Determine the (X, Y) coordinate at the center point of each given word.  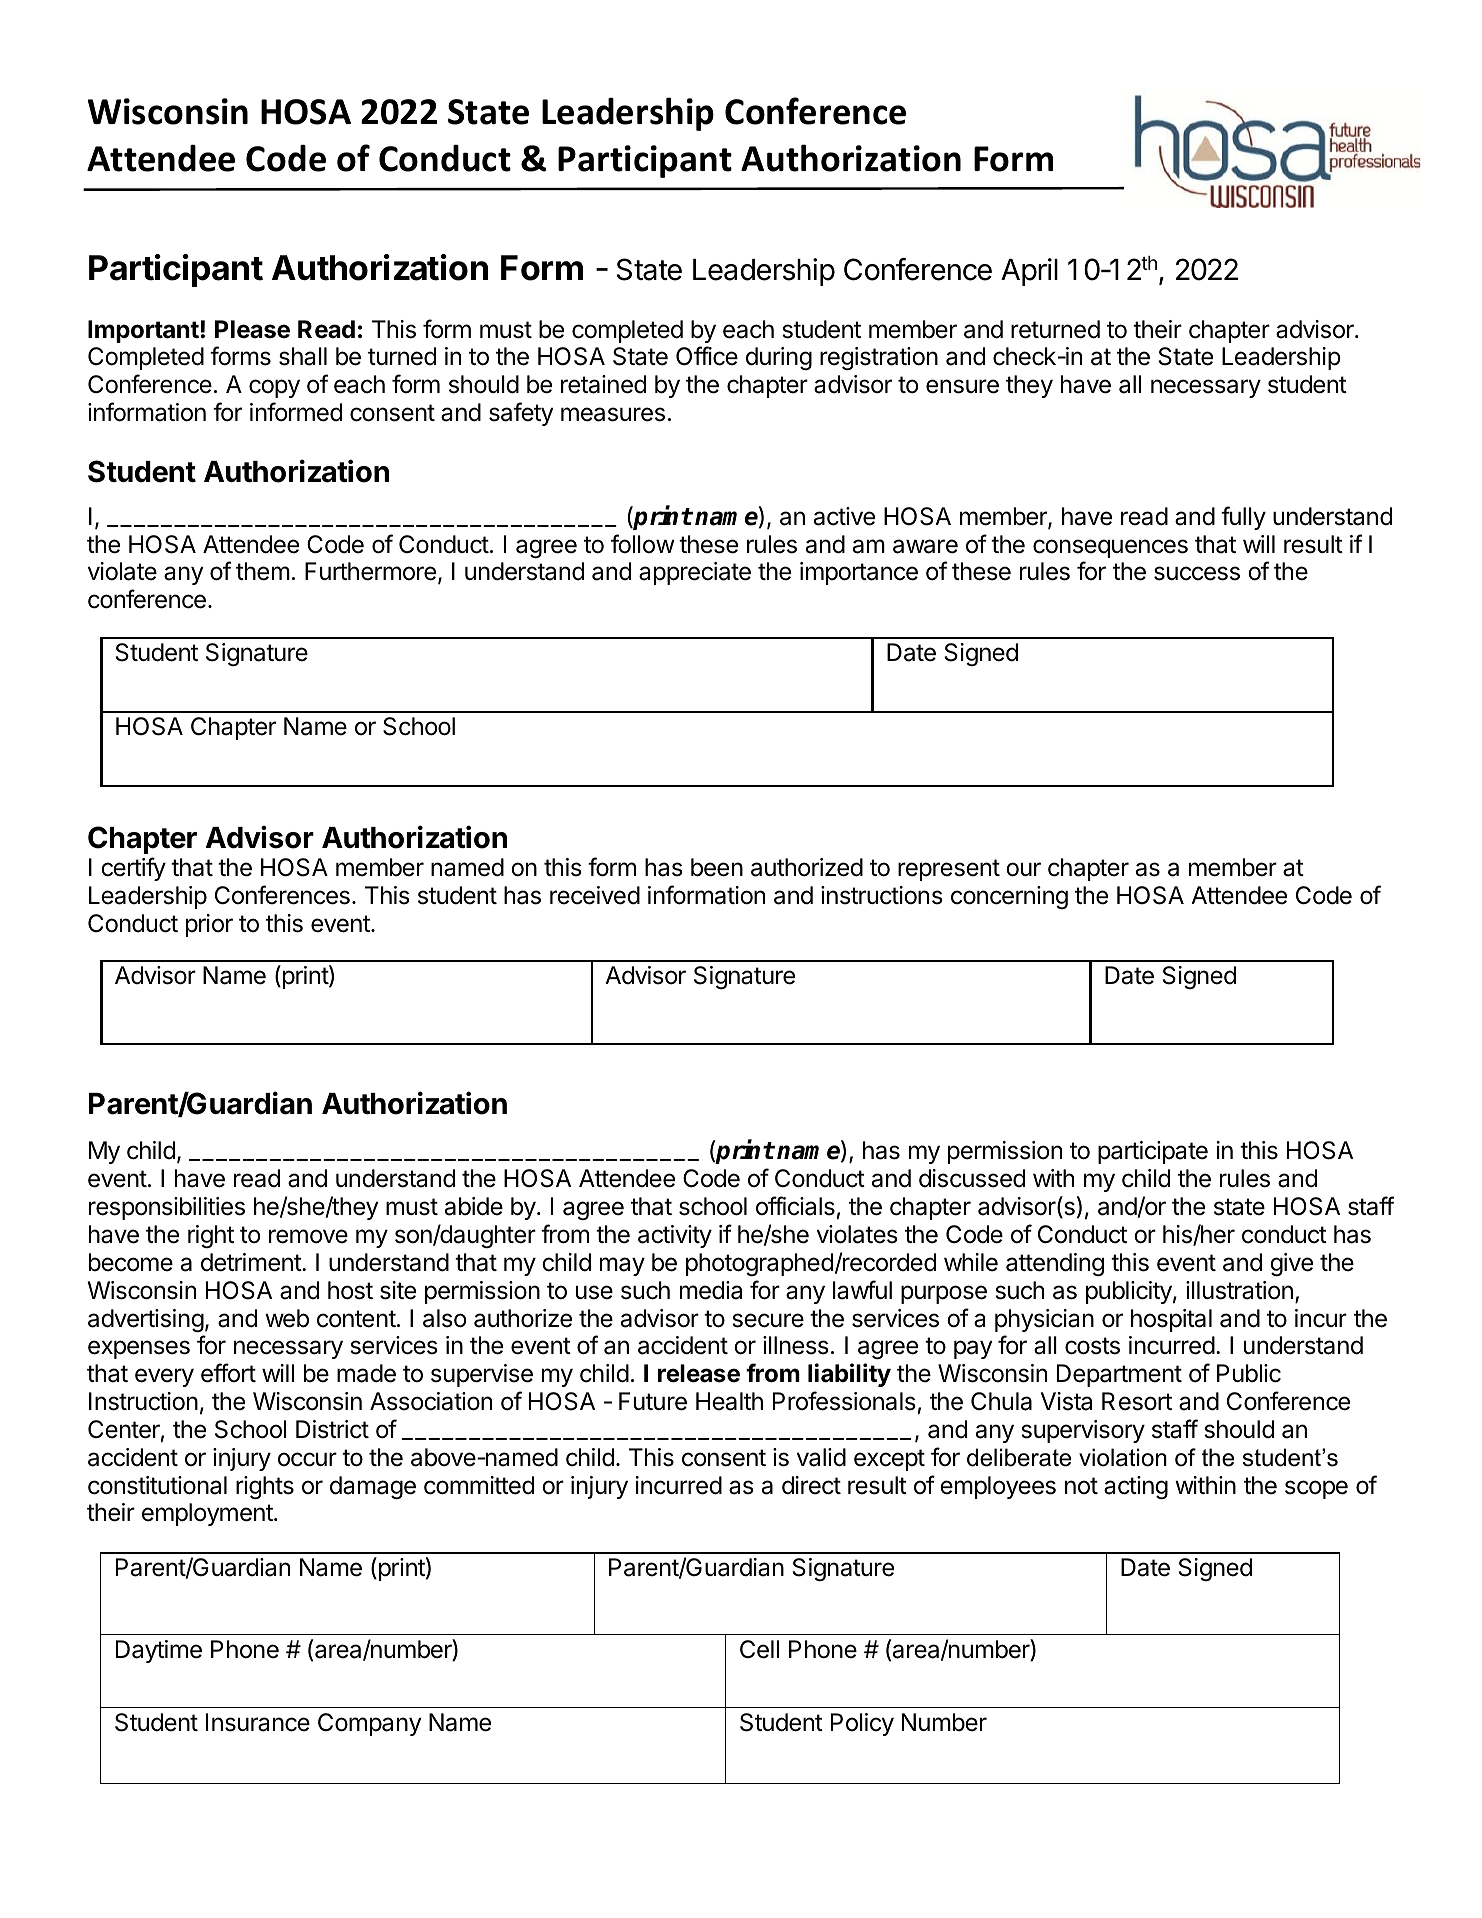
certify (133, 869)
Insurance (258, 1722)
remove (308, 1236)
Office (707, 356)
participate (1153, 1152)
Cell (759, 1649)
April (1029, 272)
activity (675, 1236)
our (1023, 869)
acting (1136, 1487)
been (717, 867)
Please (252, 329)
